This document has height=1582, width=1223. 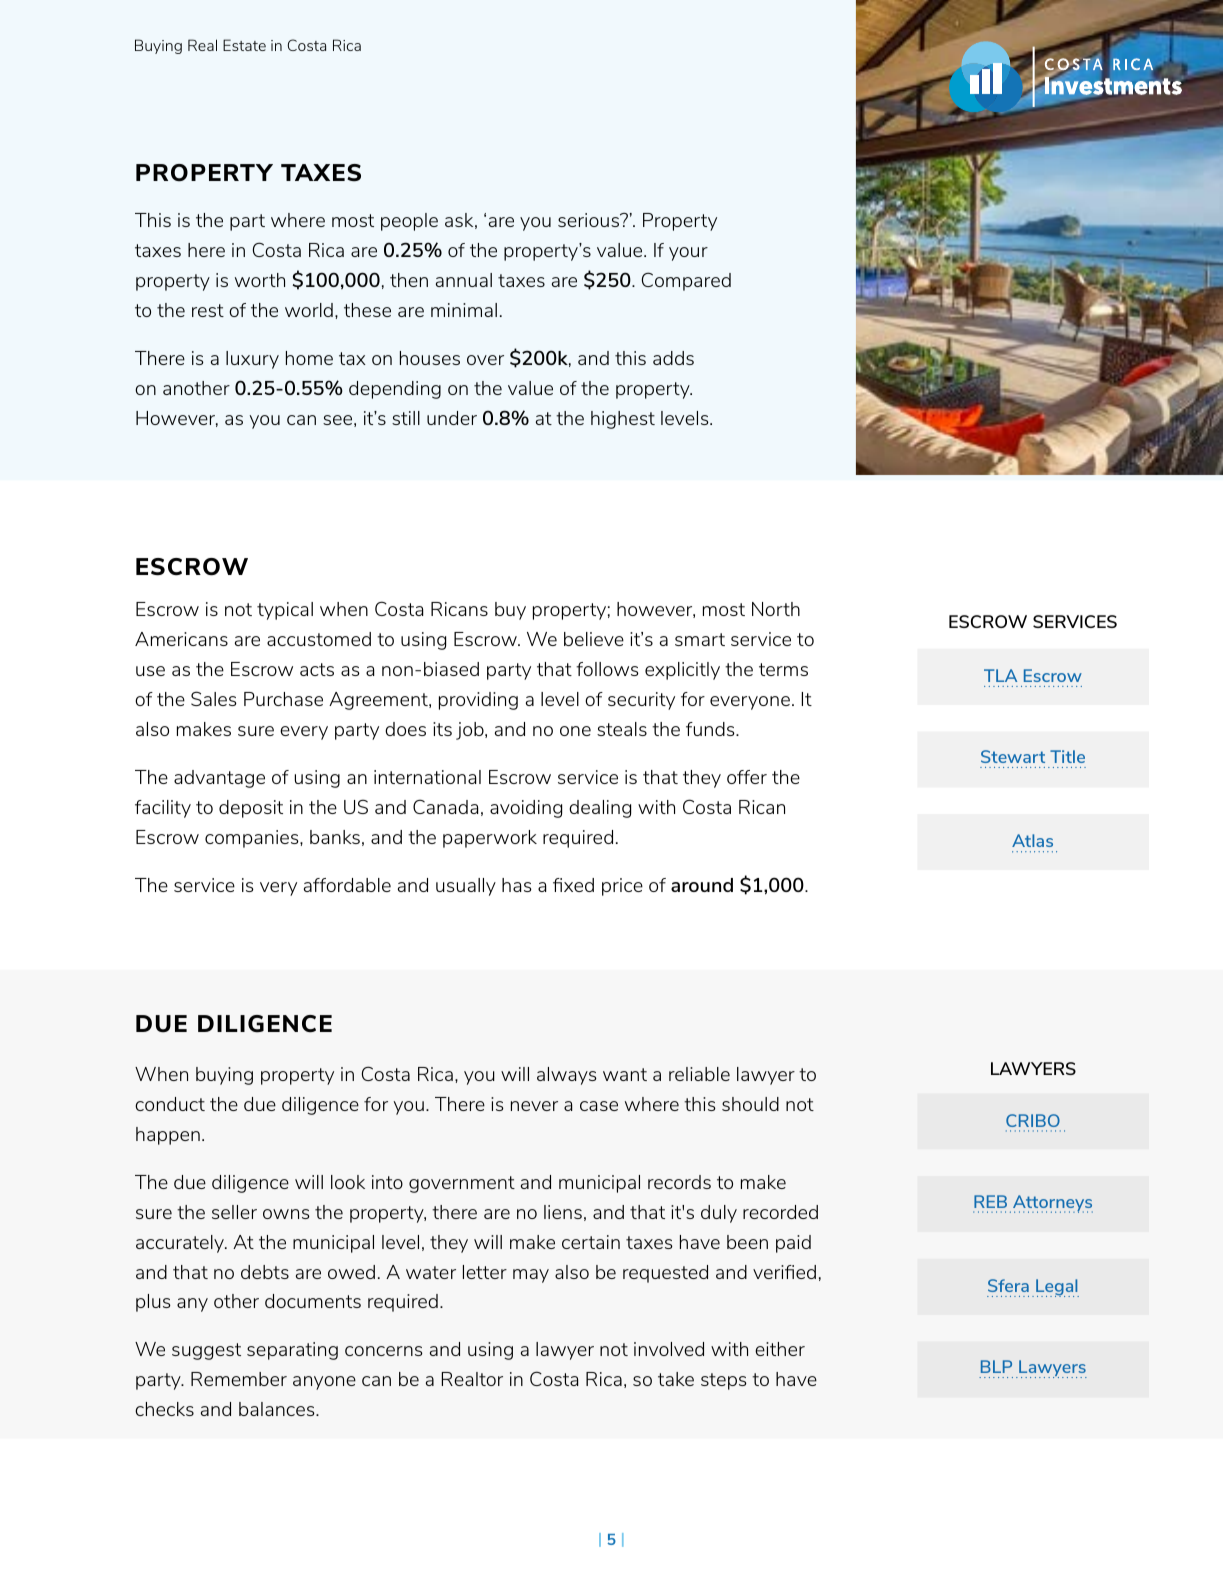 What do you see at coordinates (283, 699) in the document?
I see `Purchase` at bounding box center [283, 699].
